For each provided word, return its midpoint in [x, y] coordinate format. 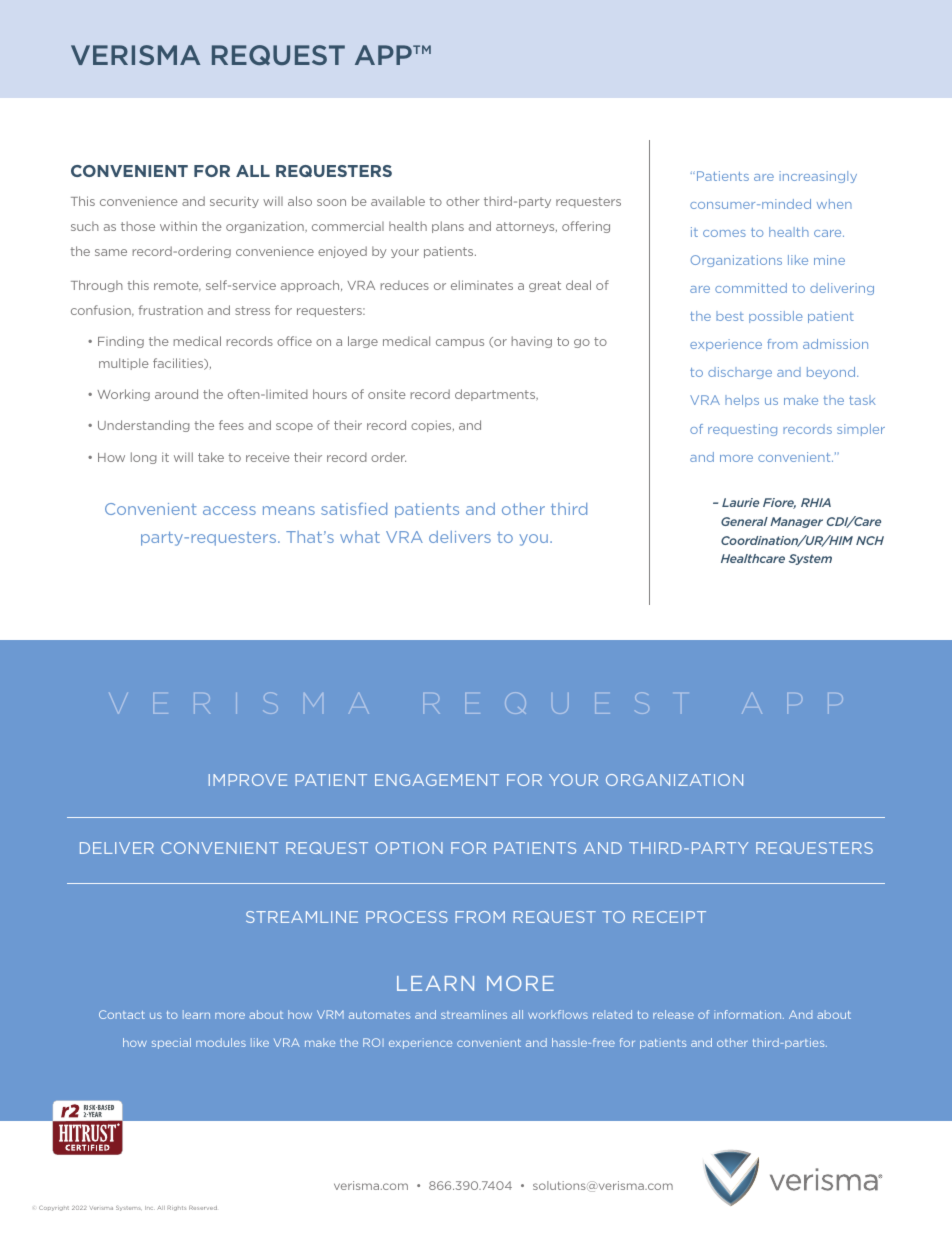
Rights [176, 1208]
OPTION [409, 848]
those [138, 226]
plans [448, 227]
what [360, 537]
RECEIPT [669, 917]
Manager [796, 522]
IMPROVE [248, 780]
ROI [373, 1042]
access [229, 510]
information [749, 1014]
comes [724, 233]
